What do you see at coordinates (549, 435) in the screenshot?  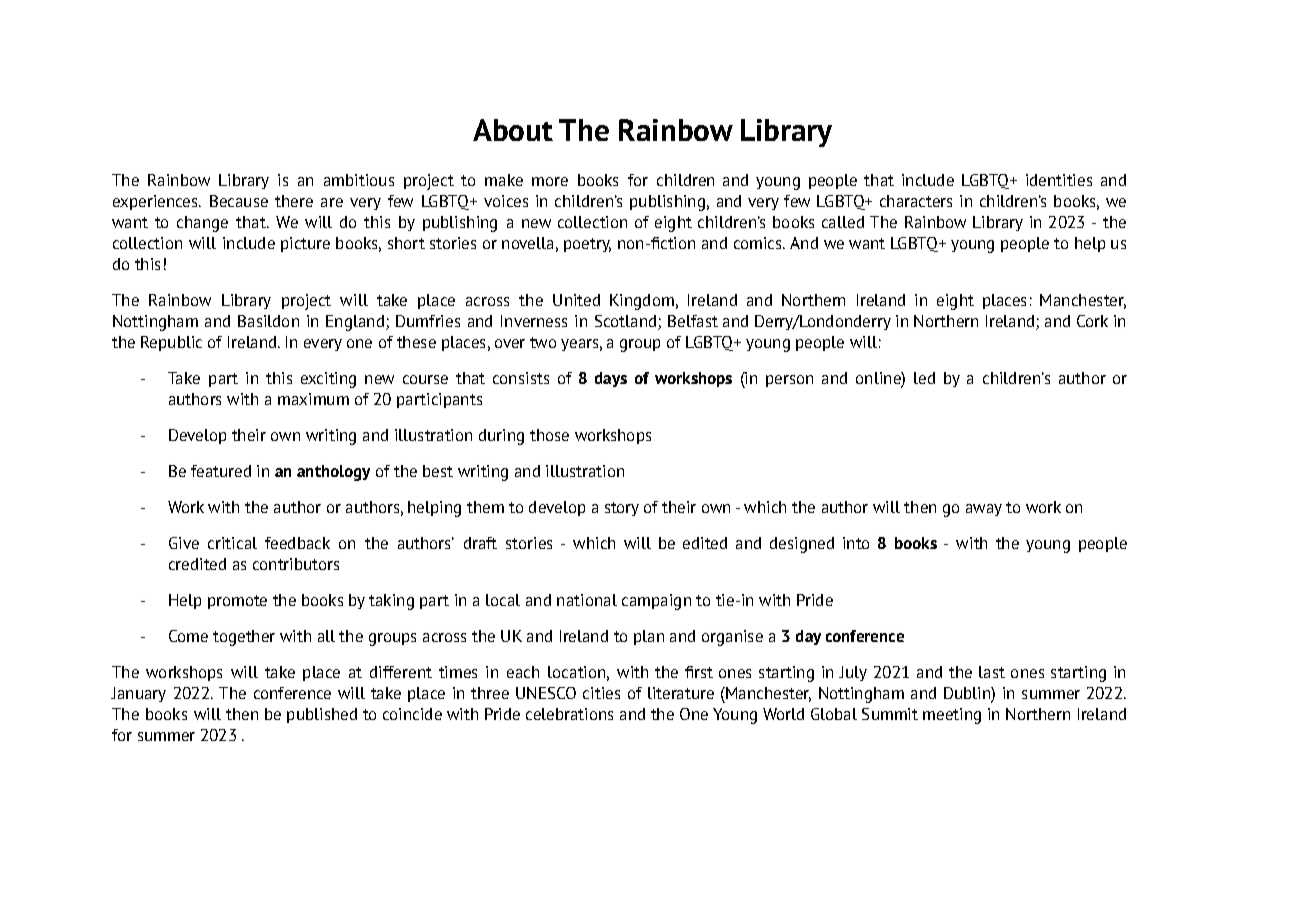 I see `those` at bounding box center [549, 435].
